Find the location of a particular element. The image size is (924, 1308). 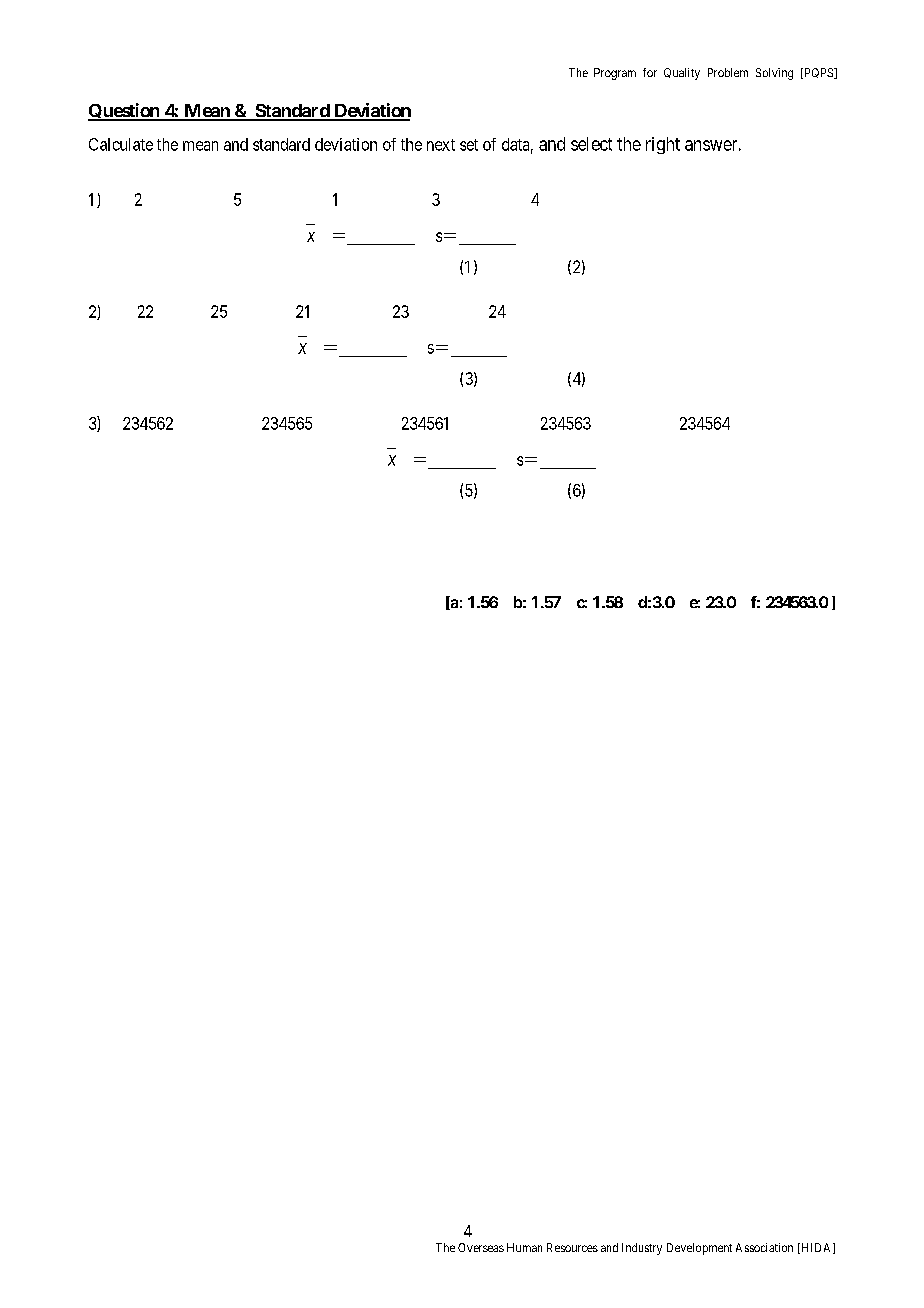

right is located at coordinates (663, 145).
